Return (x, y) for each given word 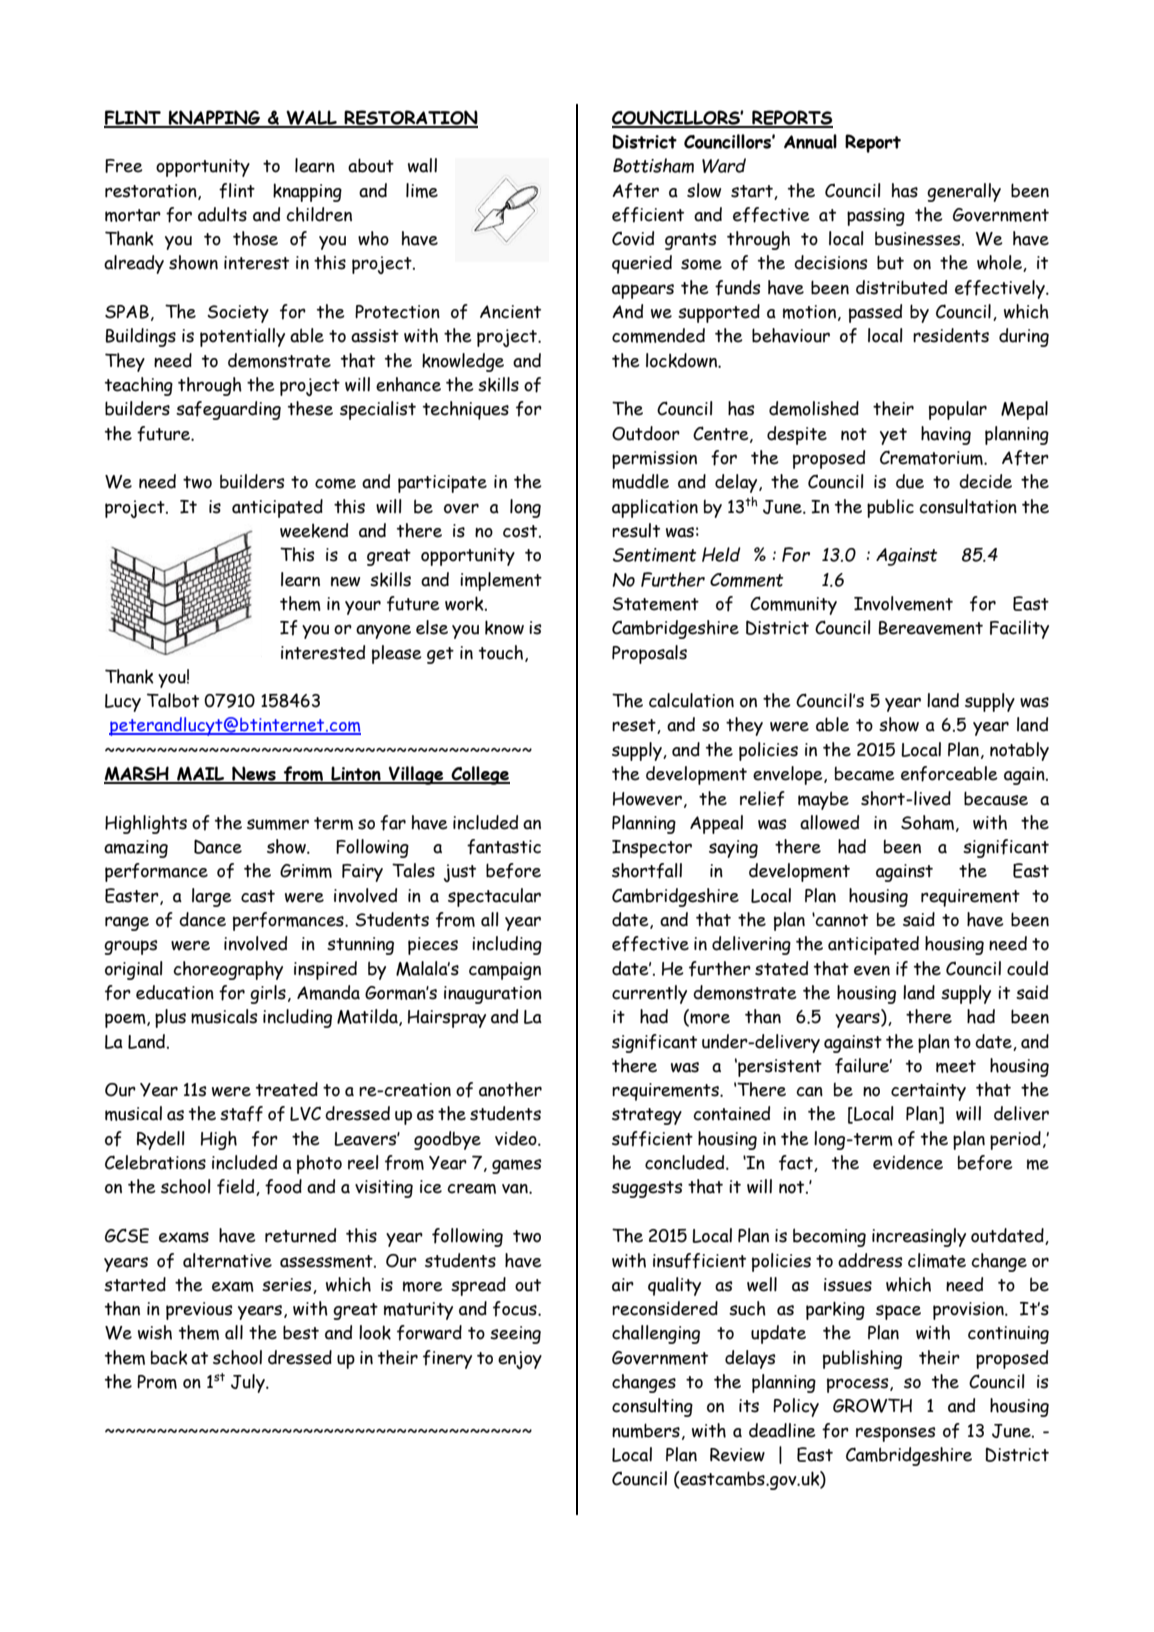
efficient (648, 215)
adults (222, 214)
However (647, 799)
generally (964, 192)
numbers (646, 1430)
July (249, 1383)
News (254, 774)
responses (895, 1434)
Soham (927, 822)
